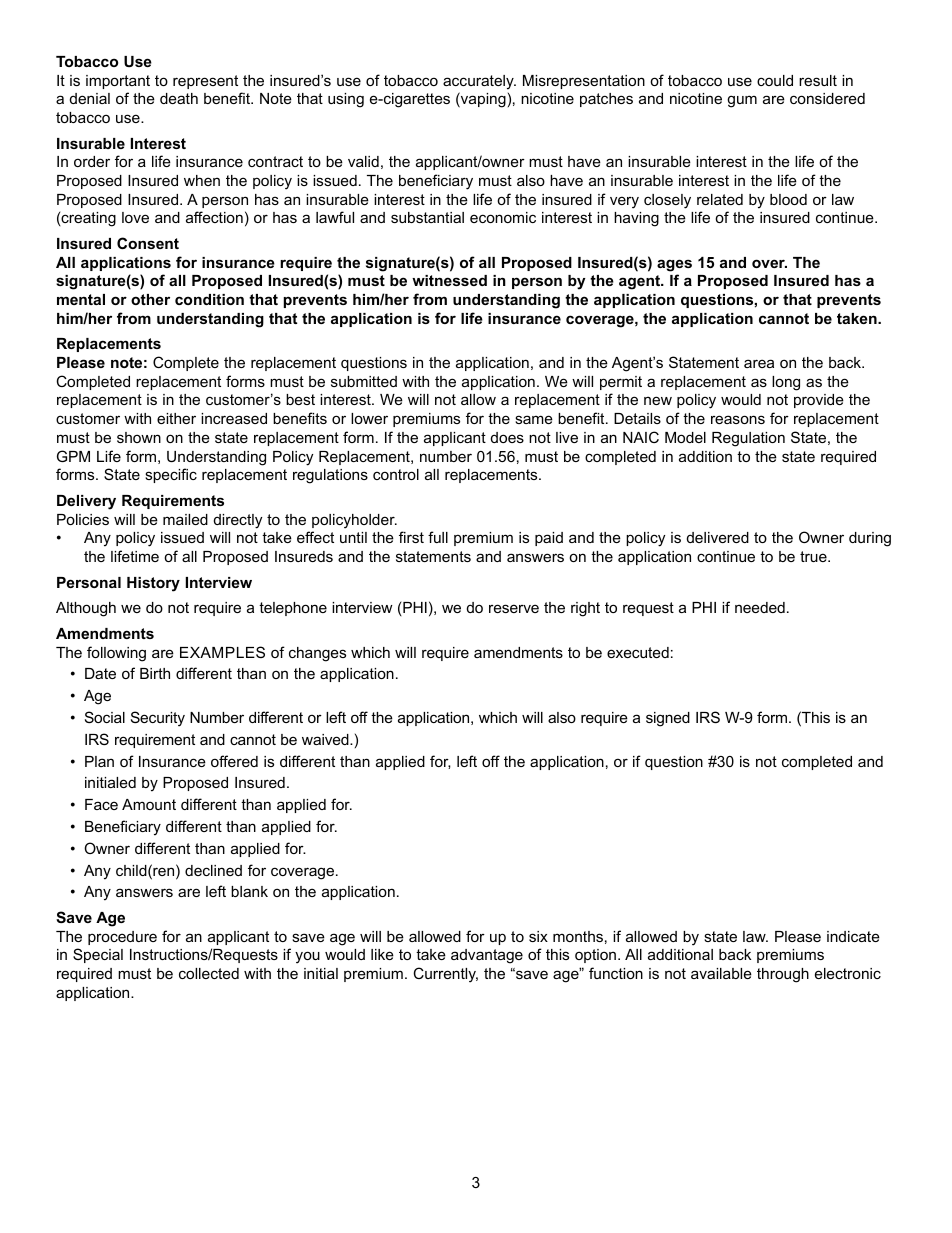 The height and width of the document is (1233, 952). What do you see at coordinates (514, 608) in the document?
I see `reserve` at bounding box center [514, 608].
